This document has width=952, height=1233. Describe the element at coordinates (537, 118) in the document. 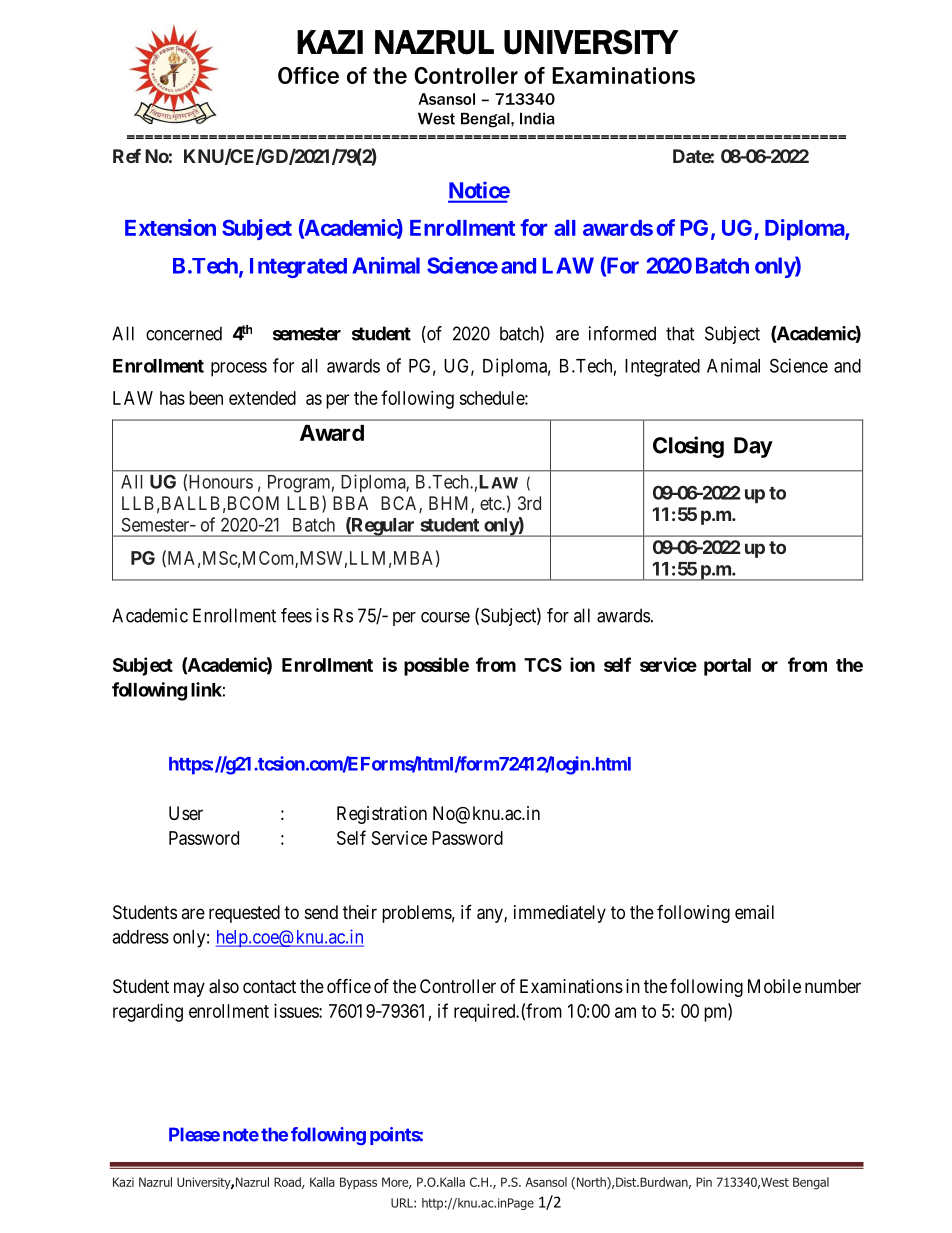

I see `India` at that location.
